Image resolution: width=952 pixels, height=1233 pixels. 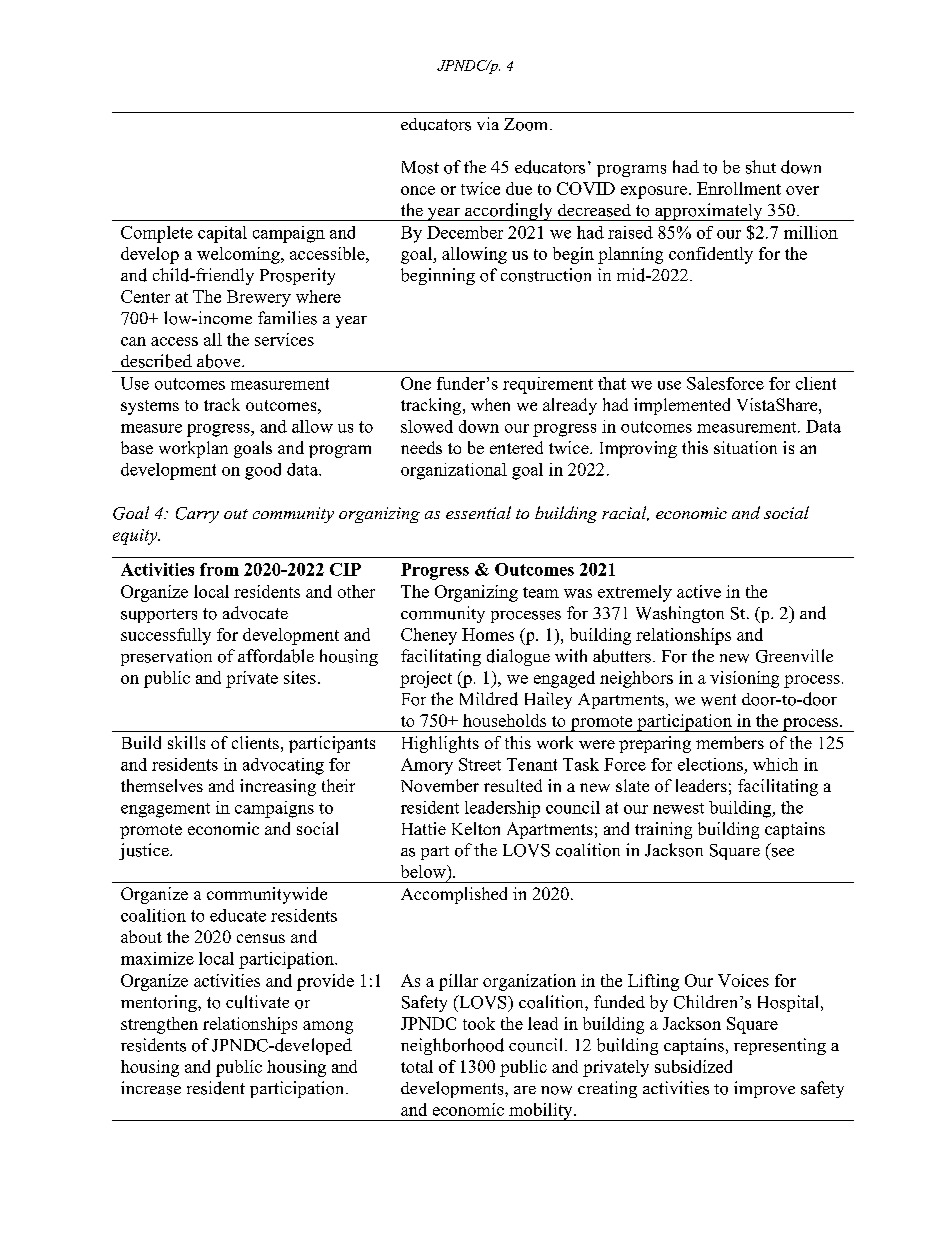 What do you see at coordinates (488, 123) in the screenshot?
I see `via` at bounding box center [488, 123].
